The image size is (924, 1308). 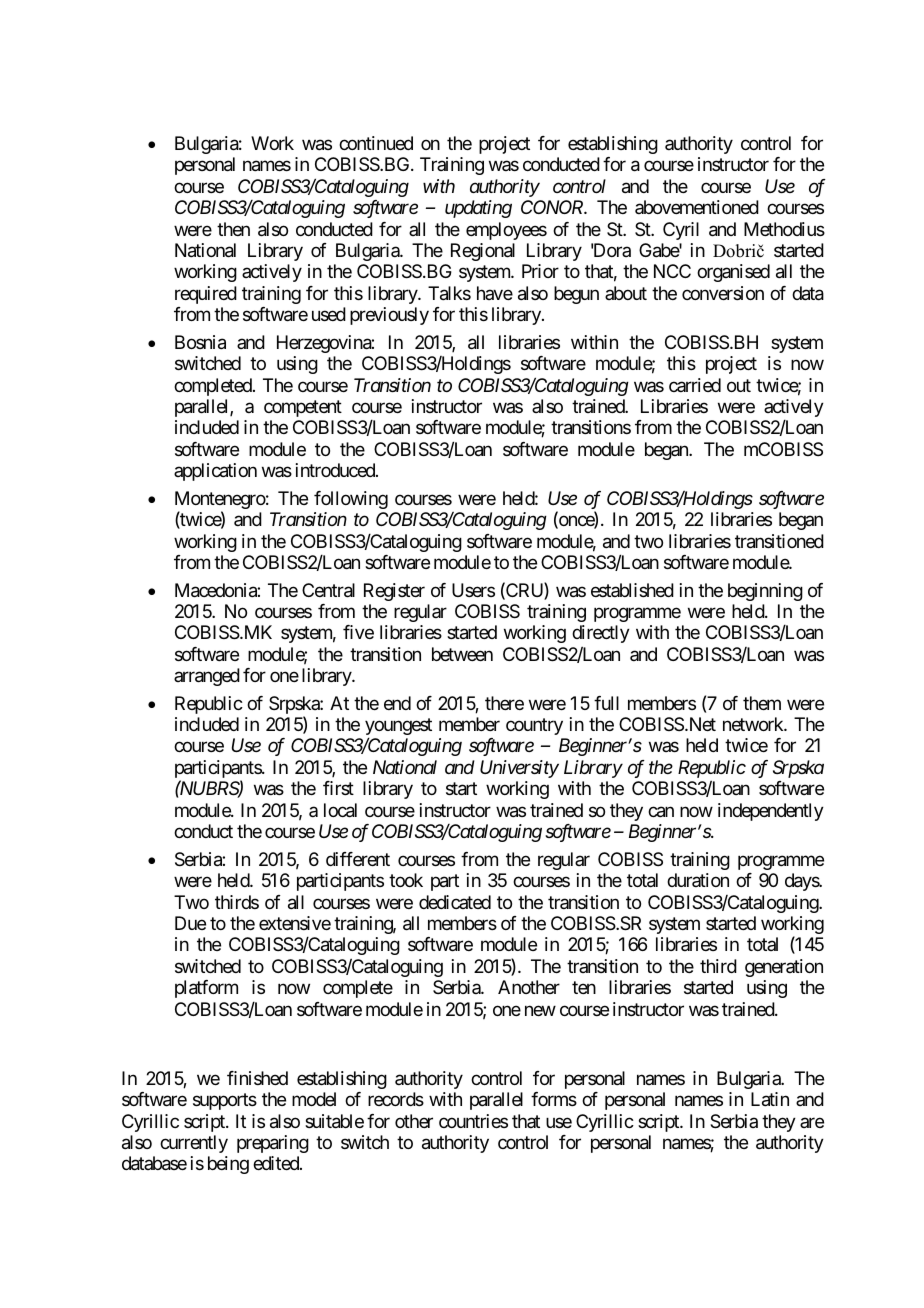 What do you see at coordinates (770, 1099) in the image?
I see `Latin` at bounding box center [770, 1099].
